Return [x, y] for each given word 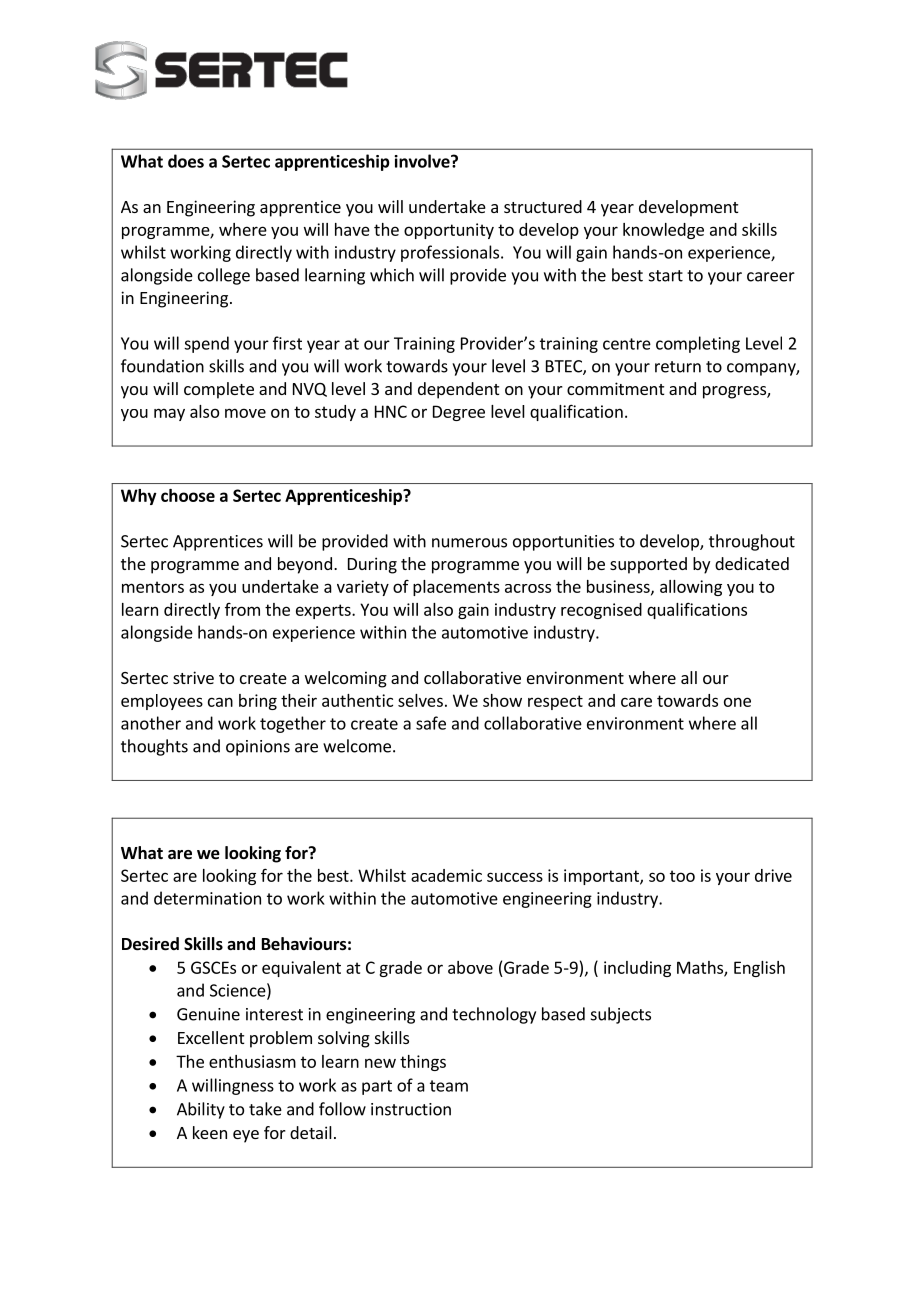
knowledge [663, 231]
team [449, 1086]
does [186, 161]
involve [423, 161]
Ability [201, 1110]
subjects [621, 1015]
